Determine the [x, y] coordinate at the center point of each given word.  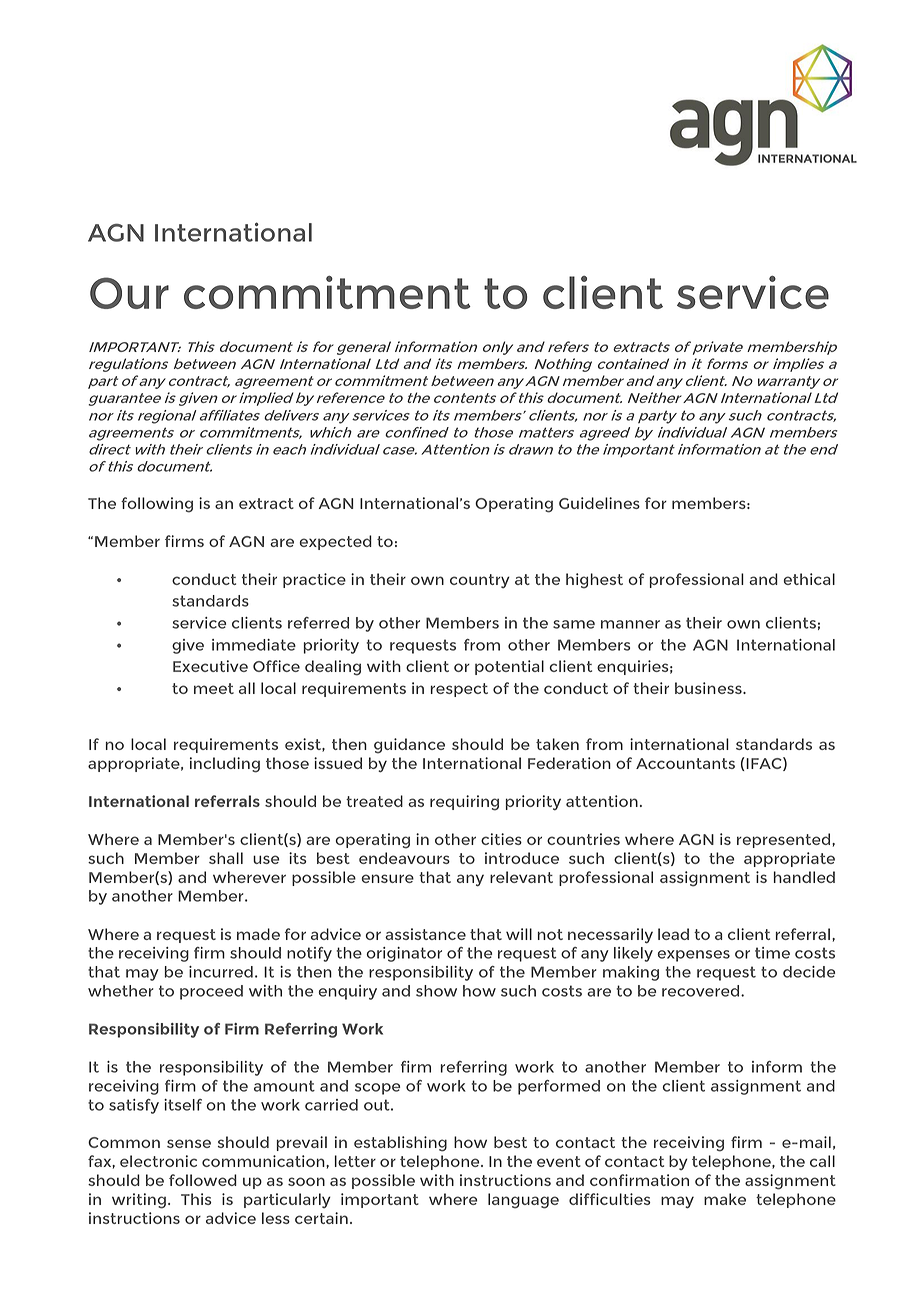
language [523, 1201]
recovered [702, 991]
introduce [522, 858]
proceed [211, 992]
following [157, 505]
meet [214, 688]
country [480, 581]
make [725, 1199]
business [709, 688]
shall [226, 858]
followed [203, 1180]
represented [785, 840]
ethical [809, 579]
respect [459, 690]
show [436, 991]
